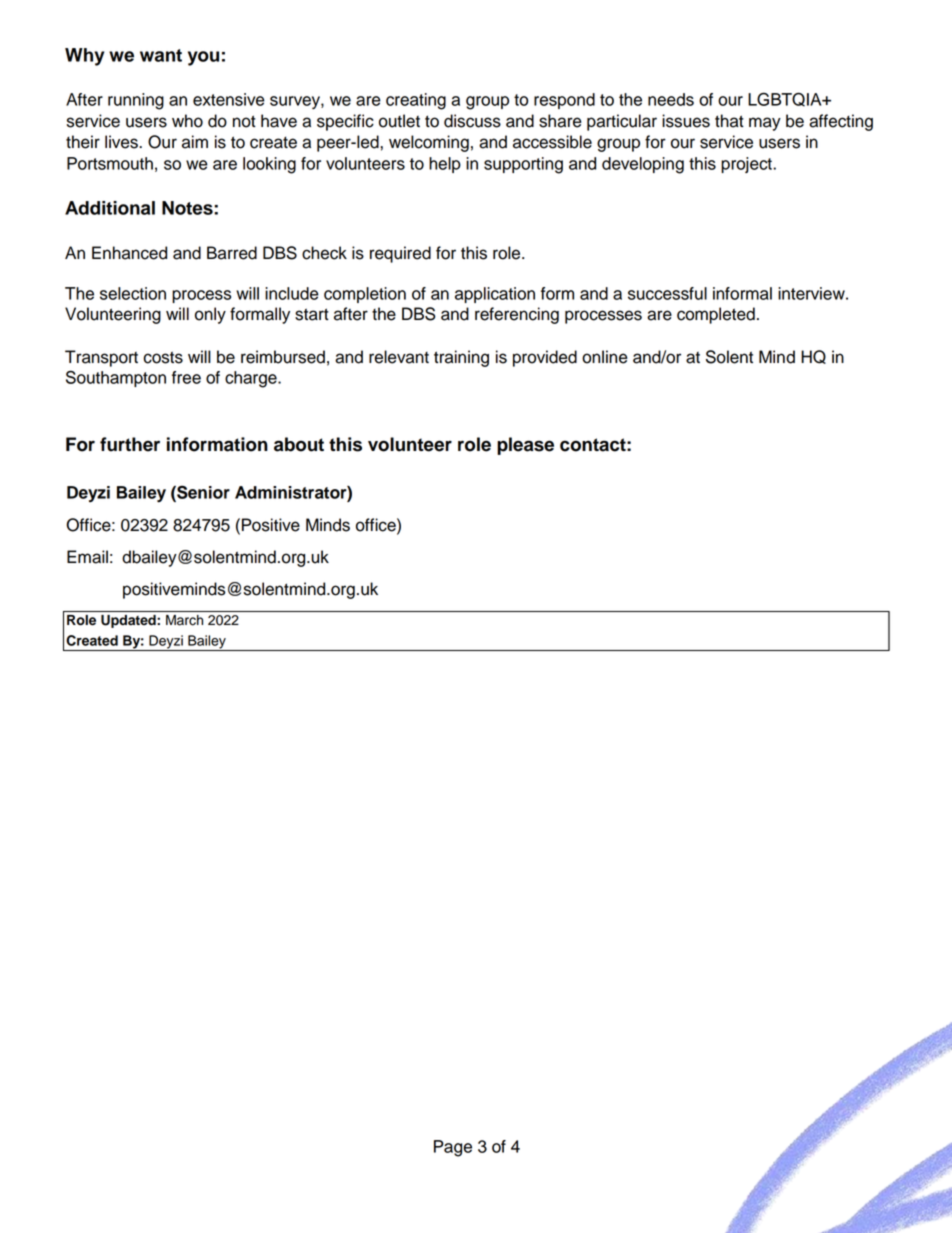 The image size is (952, 1233). Describe the element at coordinates (453, 1148) in the page. I see `Page` at that location.
